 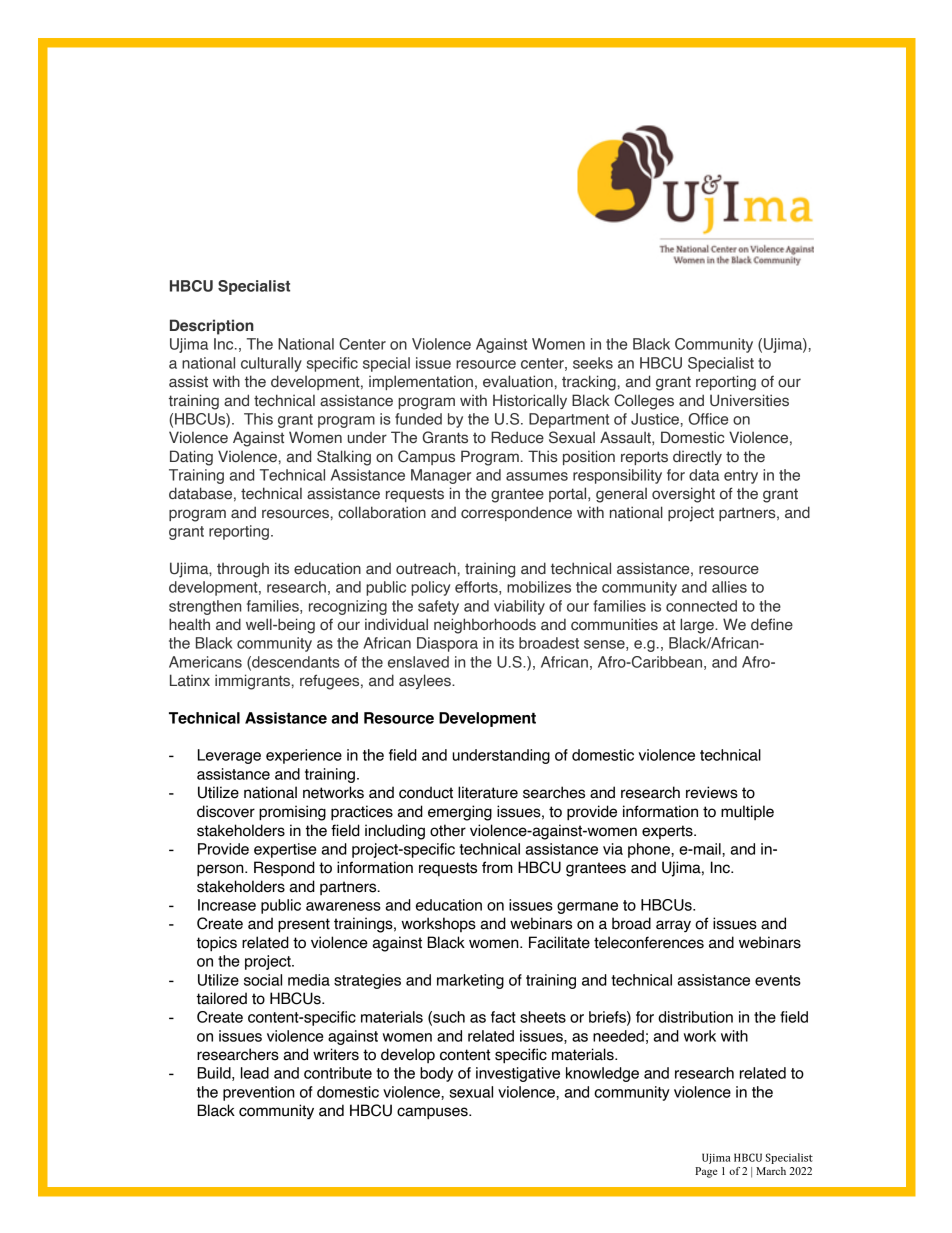 What do you see at coordinates (259, 1093) in the screenshot?
I see `prevention` at bounding box center [259, 1093].
